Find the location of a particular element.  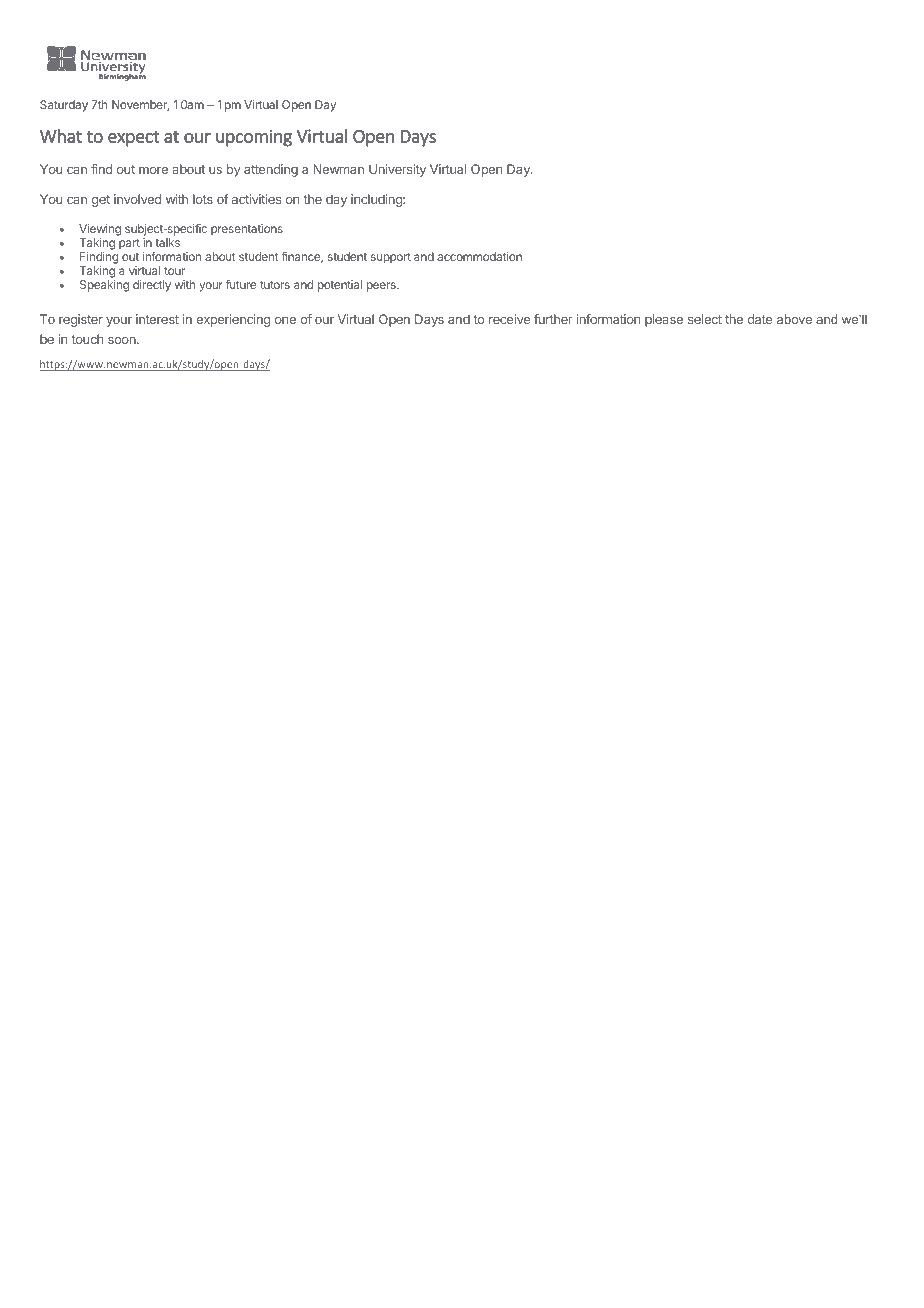

receive is located at coordinates (509, 319).
